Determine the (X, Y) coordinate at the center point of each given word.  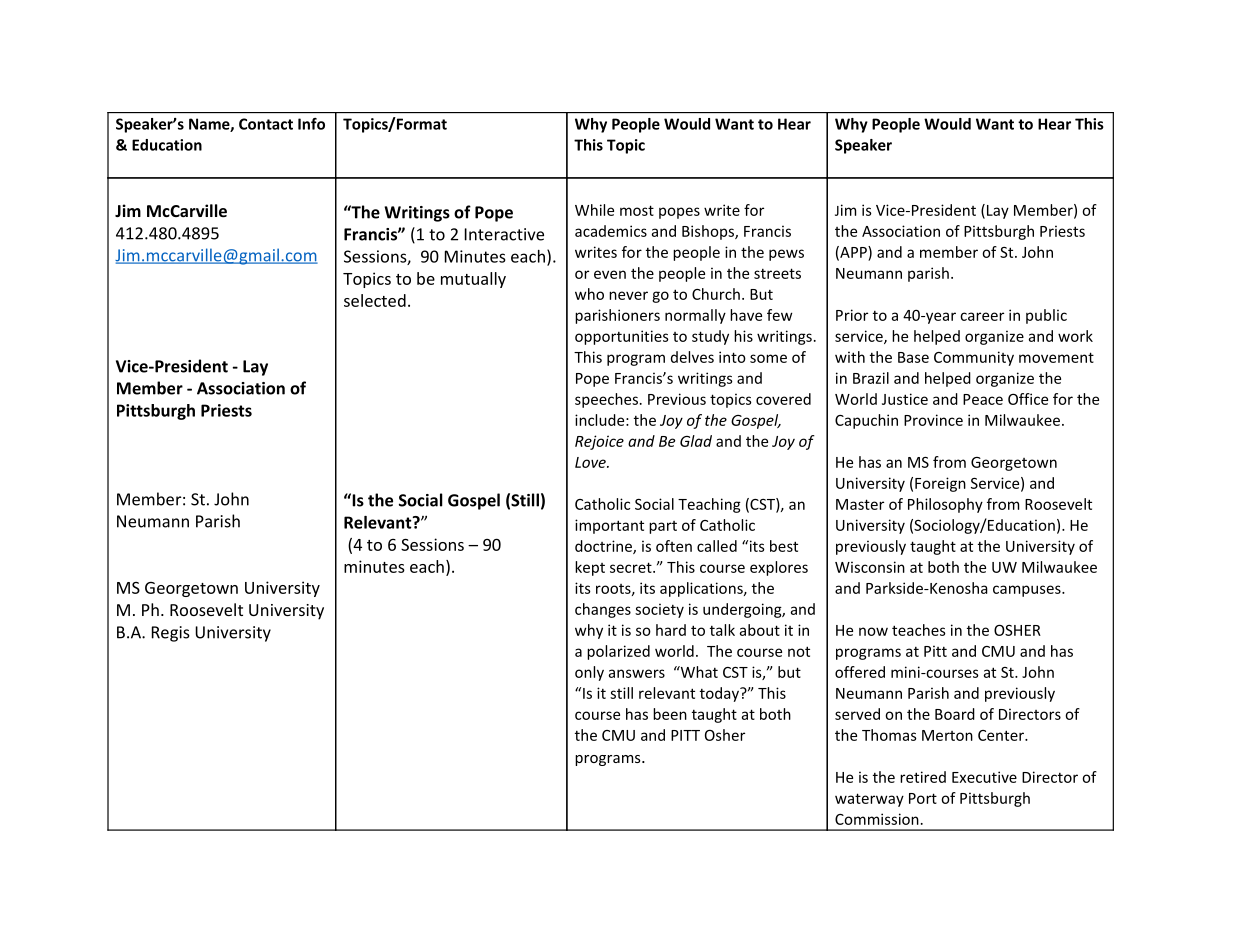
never (628, 295)
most (637, 210)
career (982, 316)
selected (375, 300)
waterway (869, 800)
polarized (618, 652)
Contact (266, 124)
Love (591, 462)
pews (786, 255)
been (670, 714)
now (873, 631)
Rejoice (599, 442)
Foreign (940, 484)
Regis (171, 634)
